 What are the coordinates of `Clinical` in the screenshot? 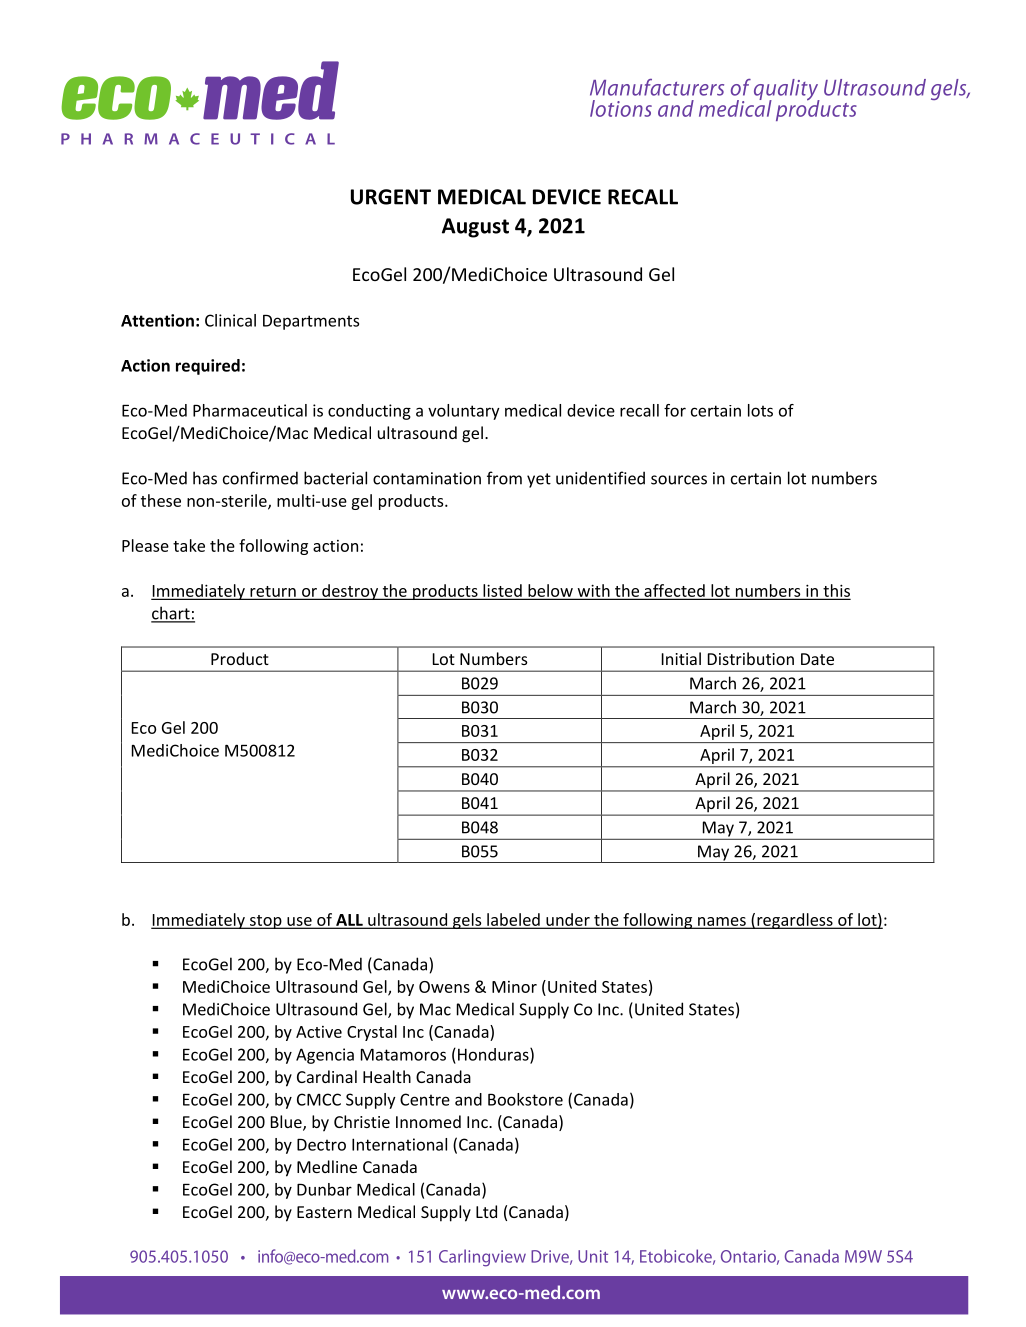 It's located at (230, 320).
